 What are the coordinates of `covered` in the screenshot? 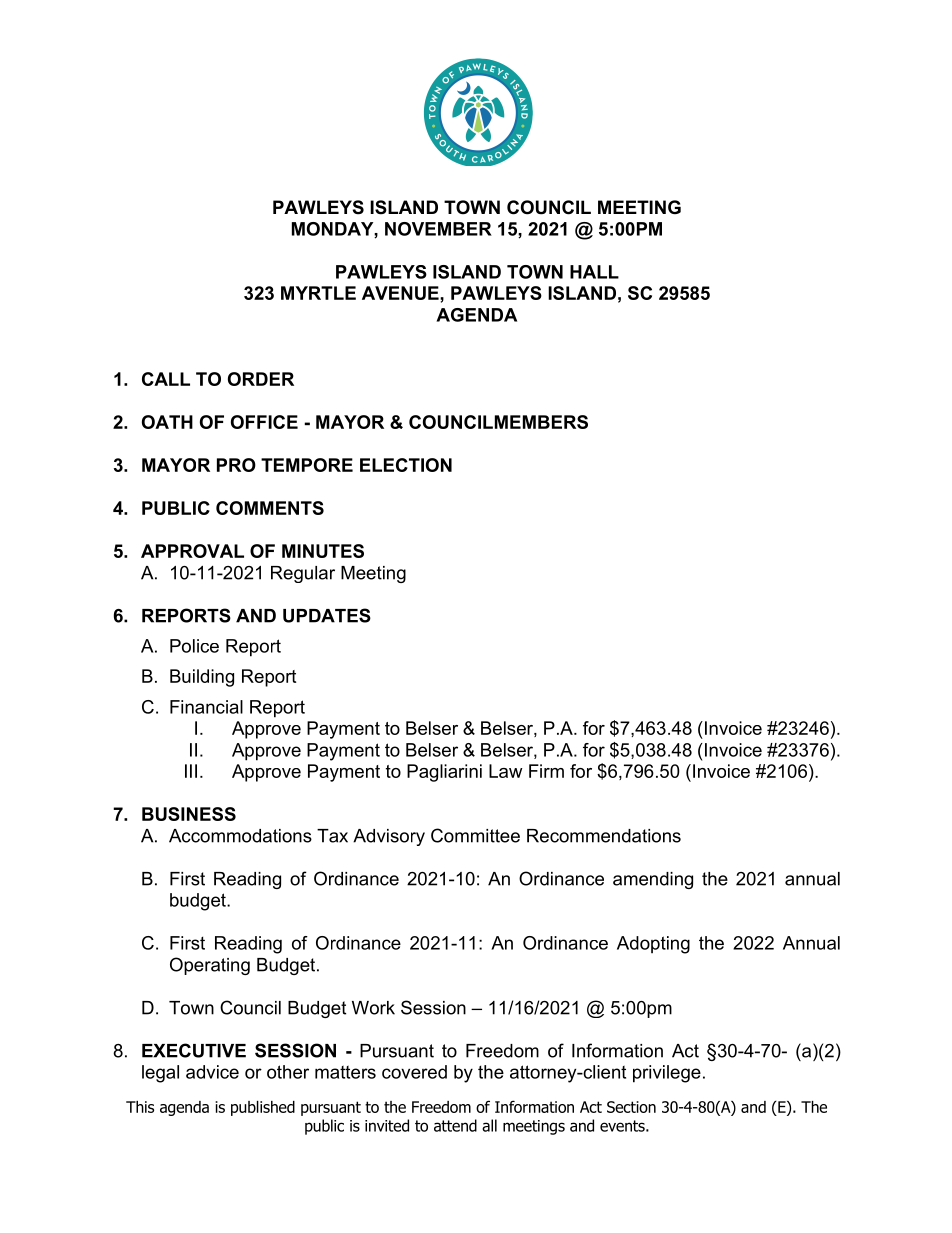 It's located at (414, 1072).
